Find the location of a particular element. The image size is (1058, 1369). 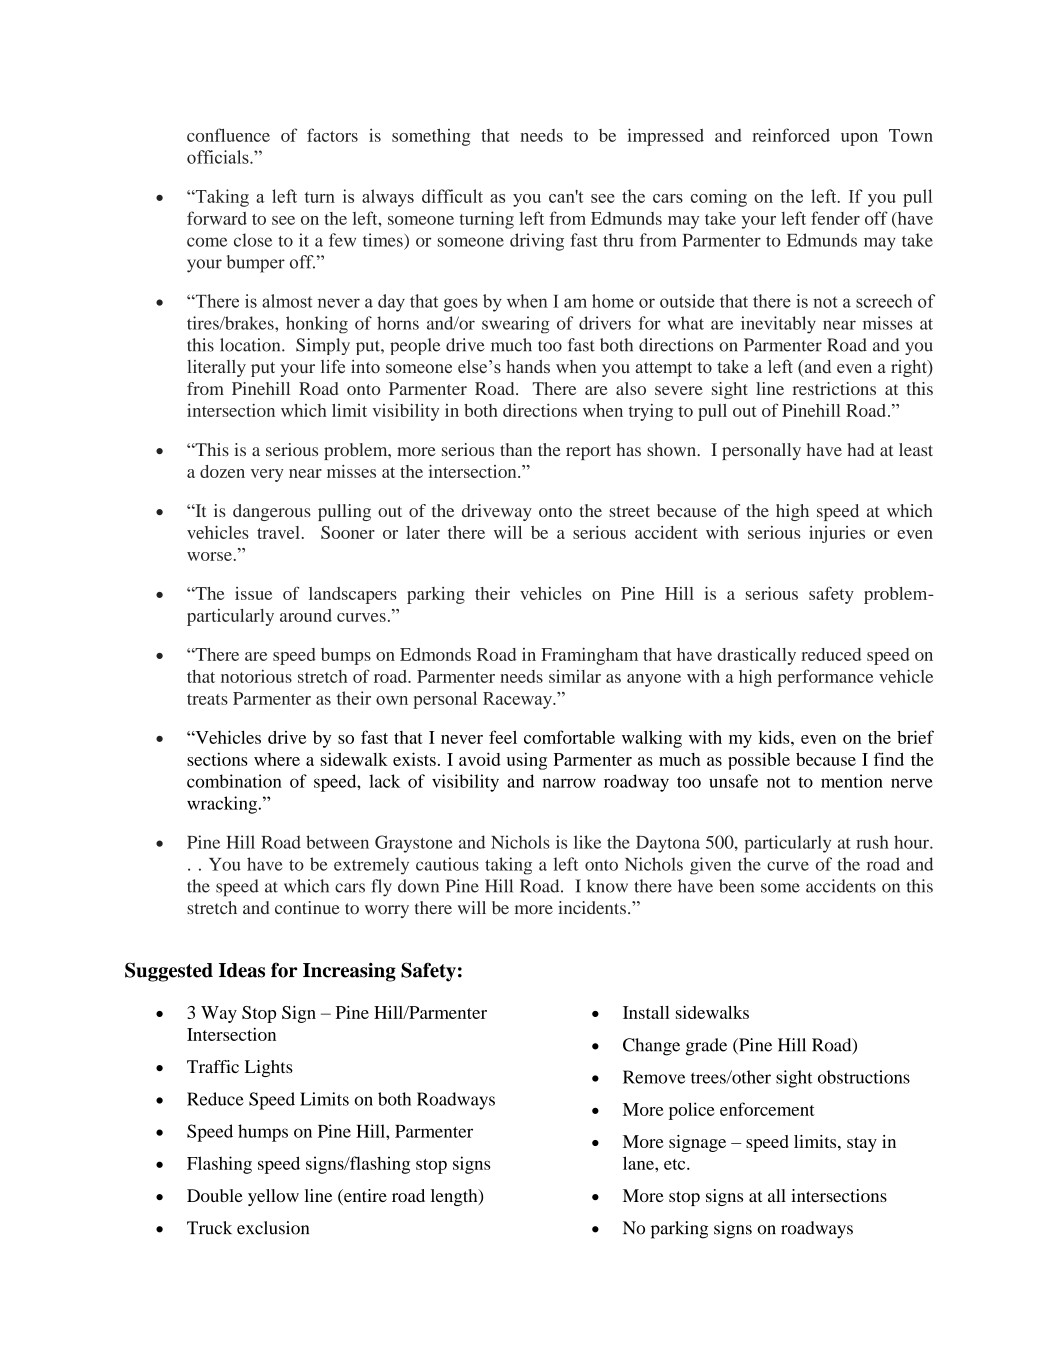

officials is located at coordinates (219, 157).
